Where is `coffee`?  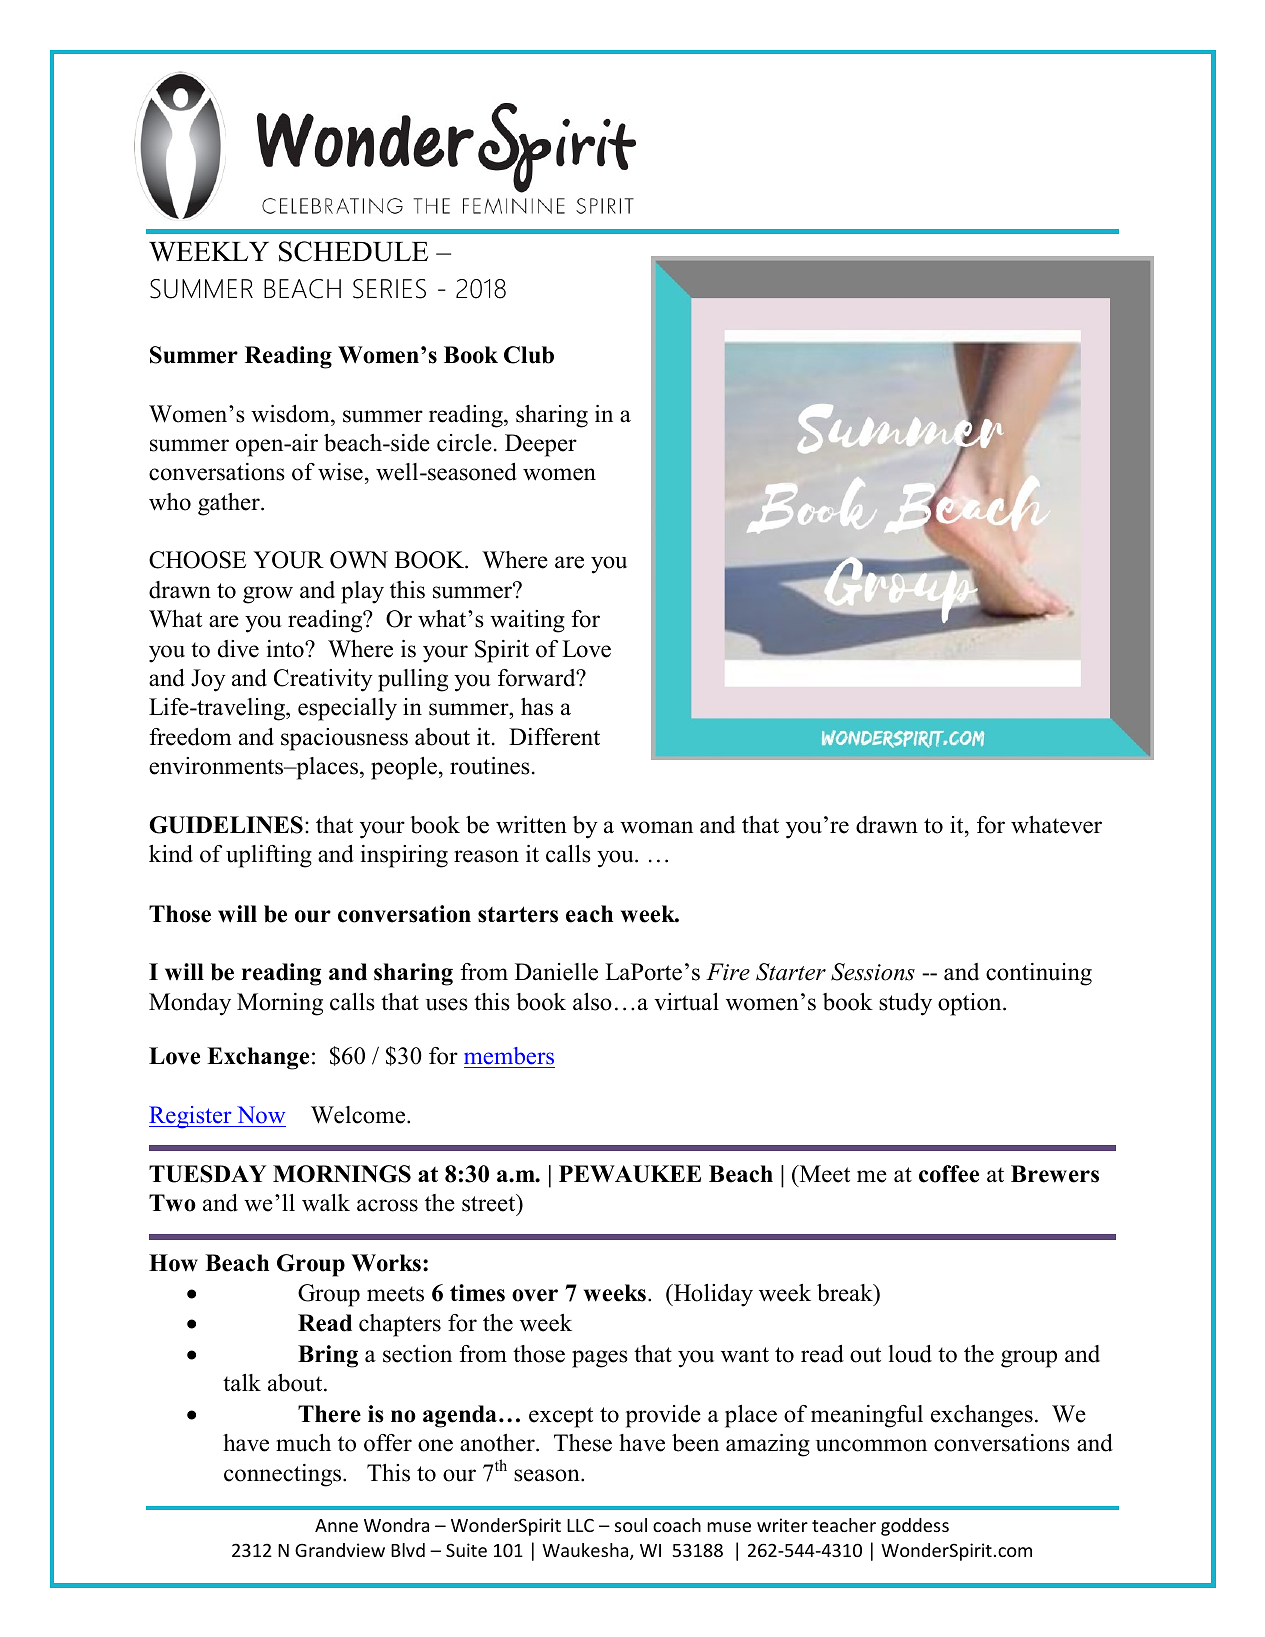
coffee is located at coordinates (949, 1174).
